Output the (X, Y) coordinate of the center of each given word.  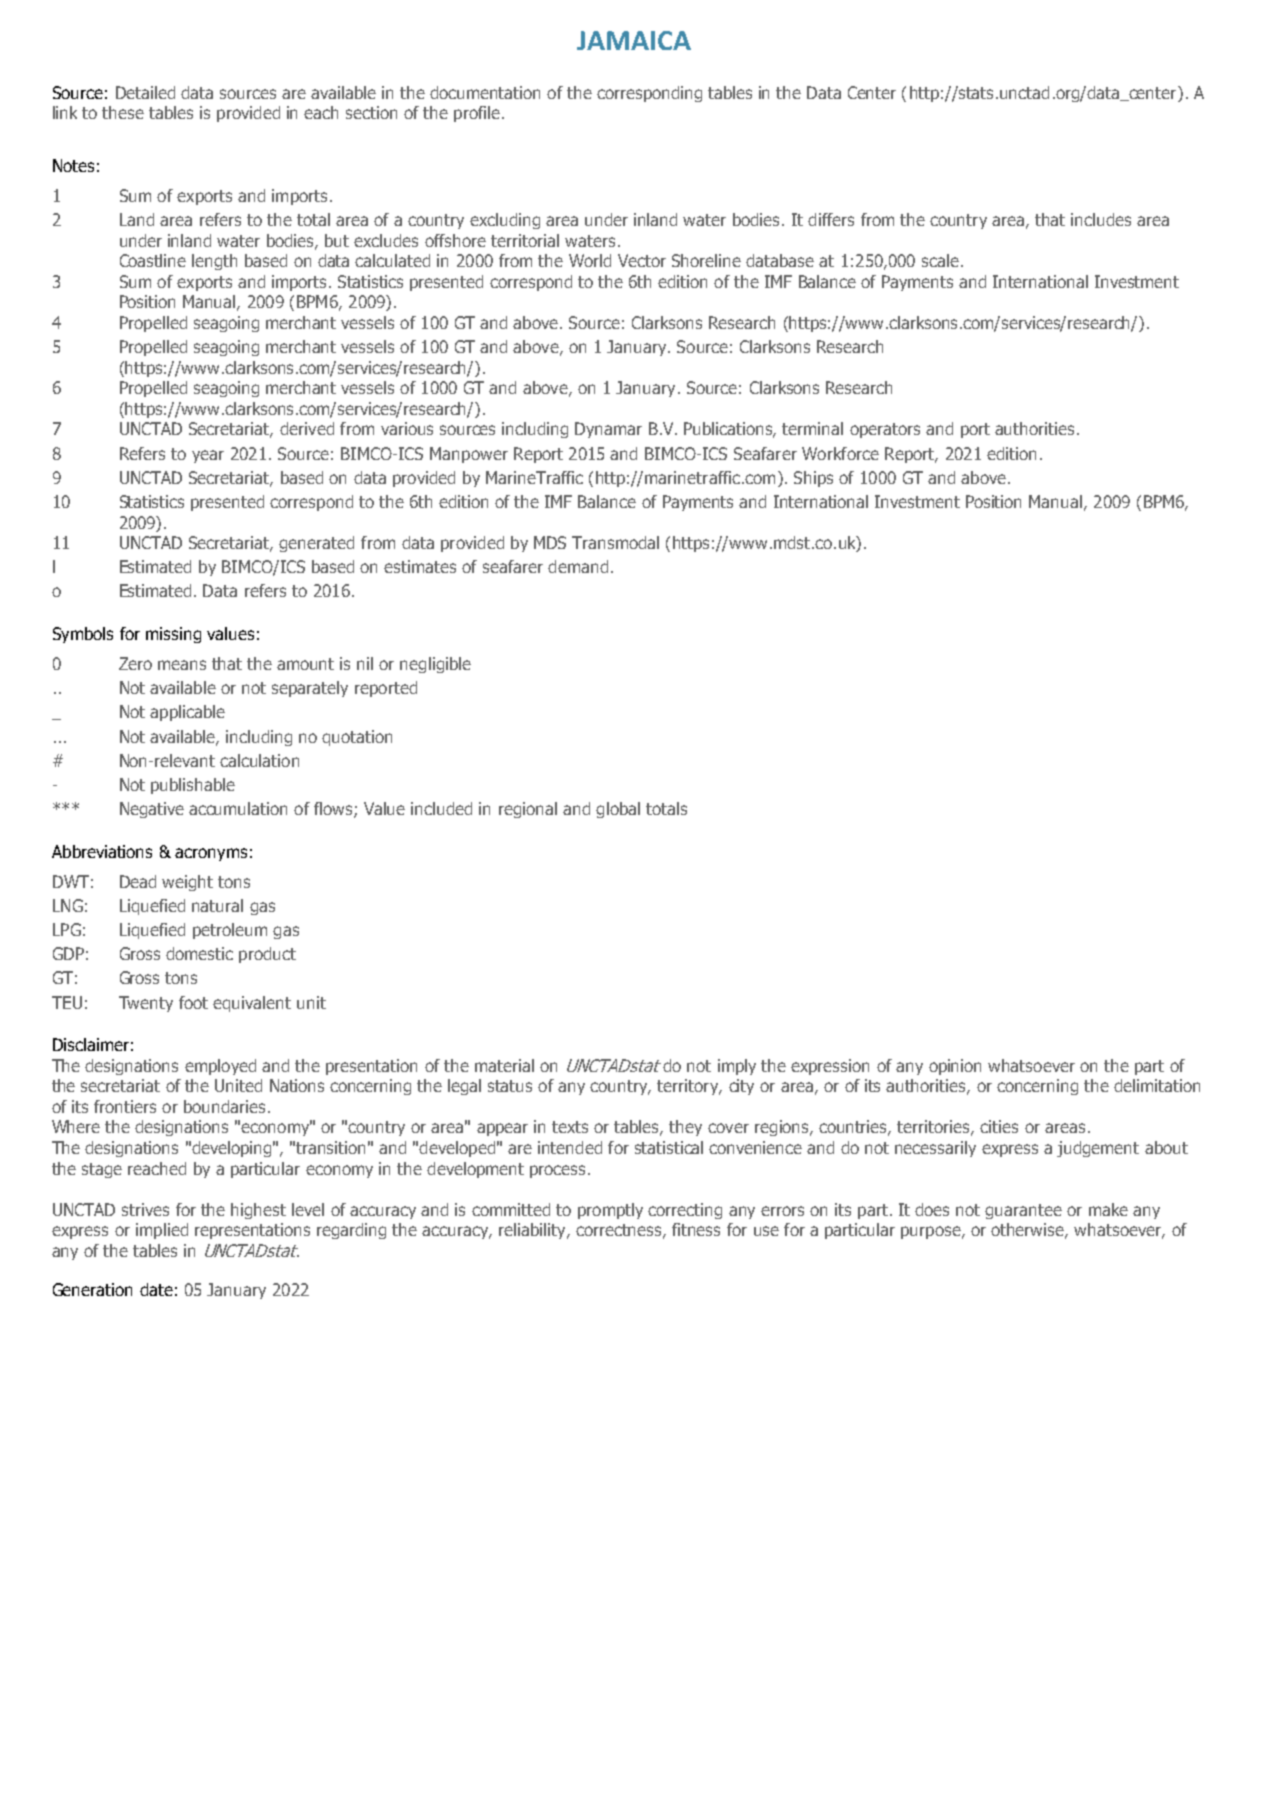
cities (999, 1126)
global (618, 810)
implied (162, 1231)
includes (1101, 219)
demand (578, 566)
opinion (955, 1067)
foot (193, 1002)
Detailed (145, 92)
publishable (193, 786)
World (590, 260)
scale (940, 260)
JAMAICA (634, 40)
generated (316, 544)
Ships (813, 479)
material (504, 1065)
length (214, 262)
